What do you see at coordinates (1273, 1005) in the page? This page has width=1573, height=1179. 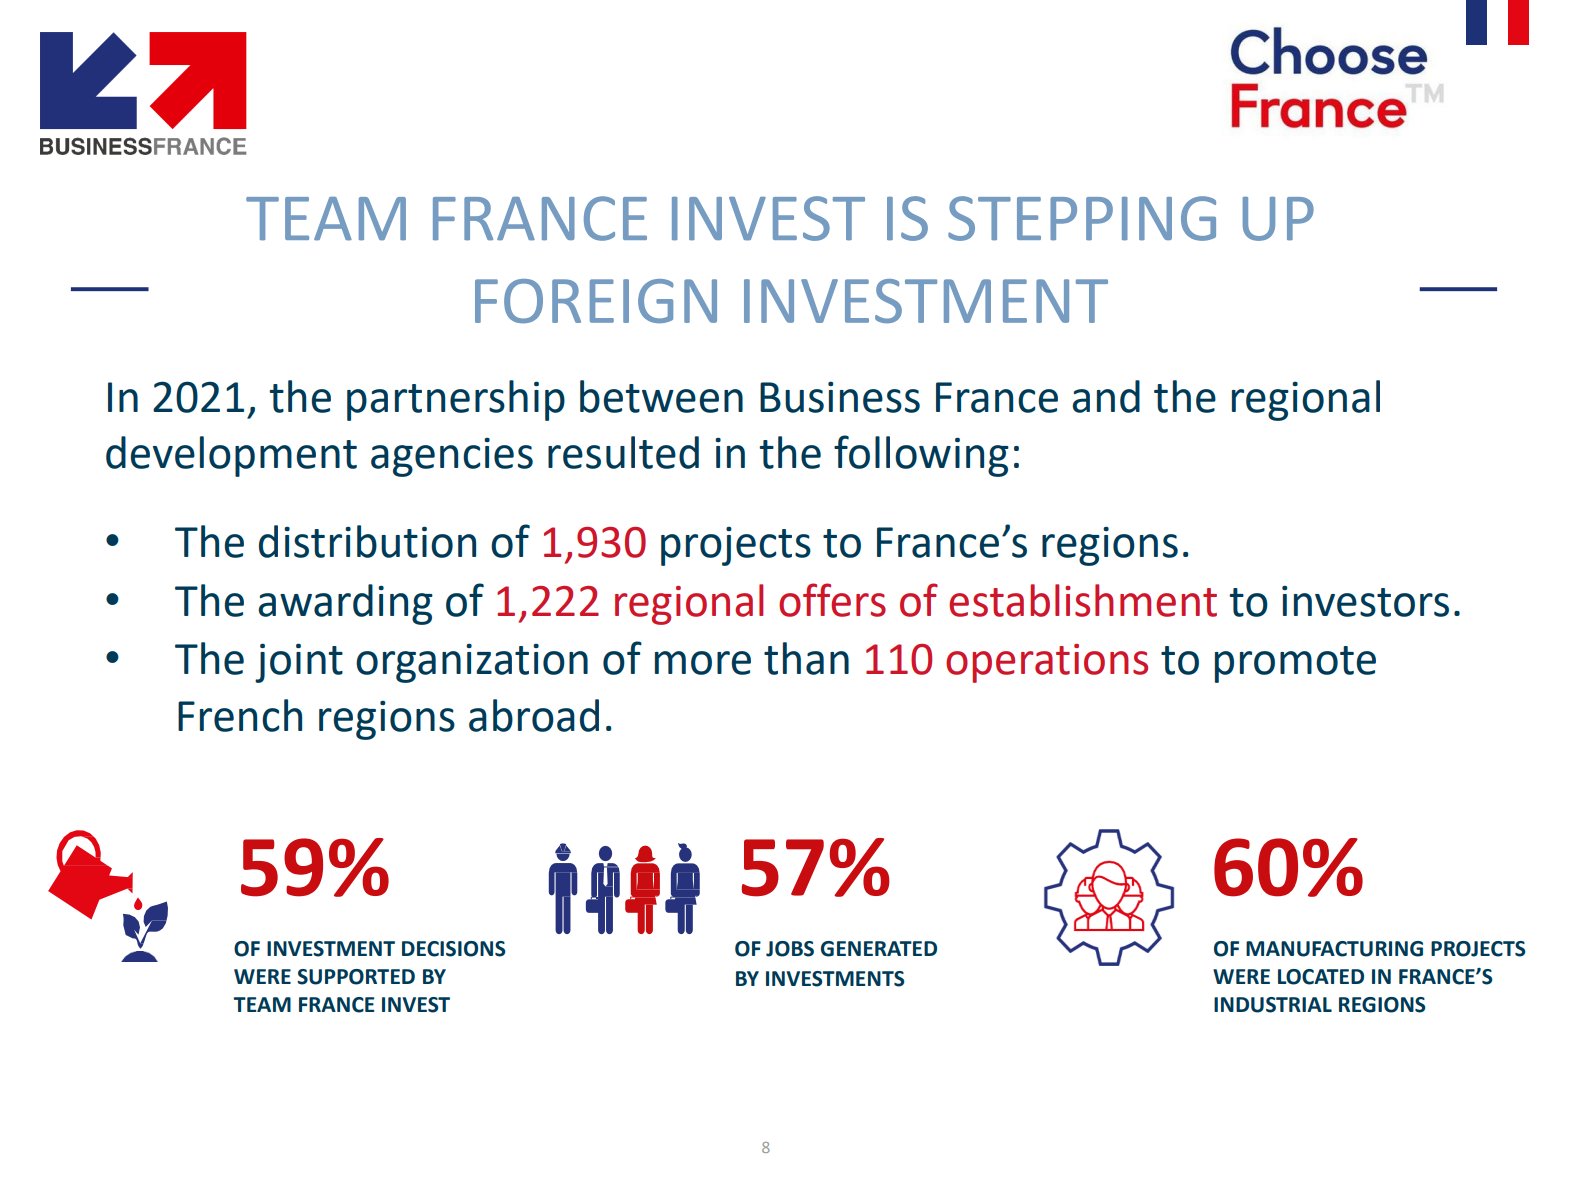 I see `INDUSTRIAL` at bounding box center [1273, 1005].
